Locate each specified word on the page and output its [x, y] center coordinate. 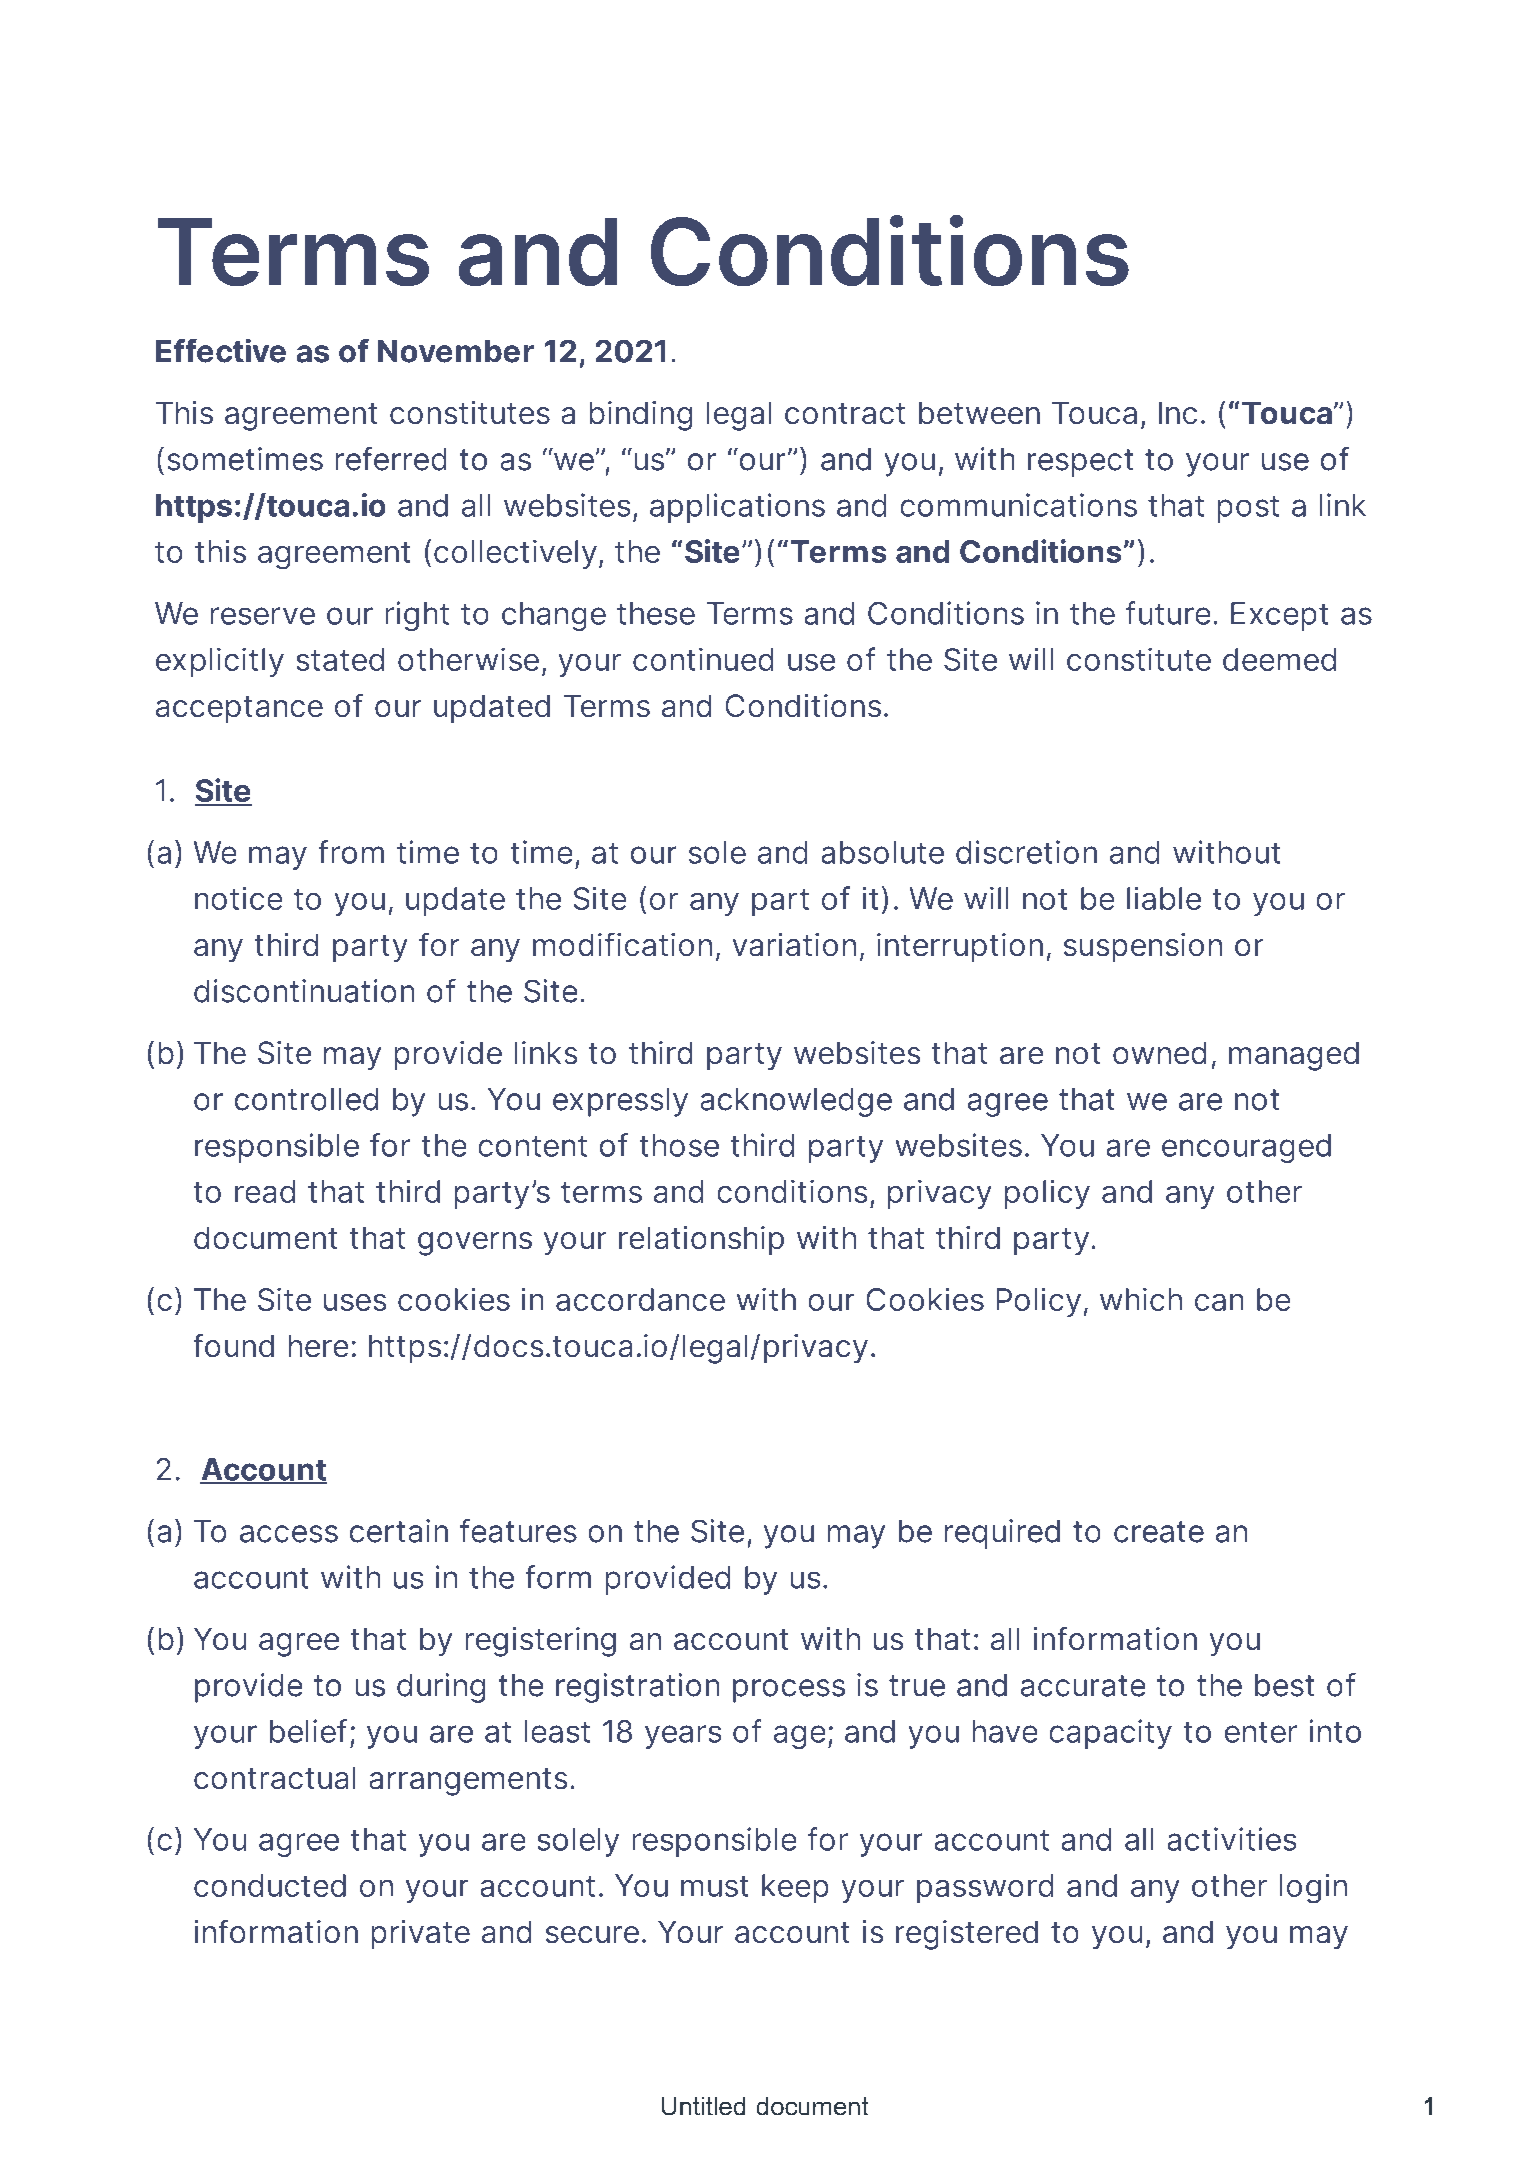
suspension [1143, 947]
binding [641, 416]
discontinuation [304, 991]
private [421, 1934]
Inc [1178, 413]
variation [794, 944]
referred [391, 459]
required [1002, 1534]
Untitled [703, 2106]
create [1159, 1532]
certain [399, 1531]
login [1313, 1888]
